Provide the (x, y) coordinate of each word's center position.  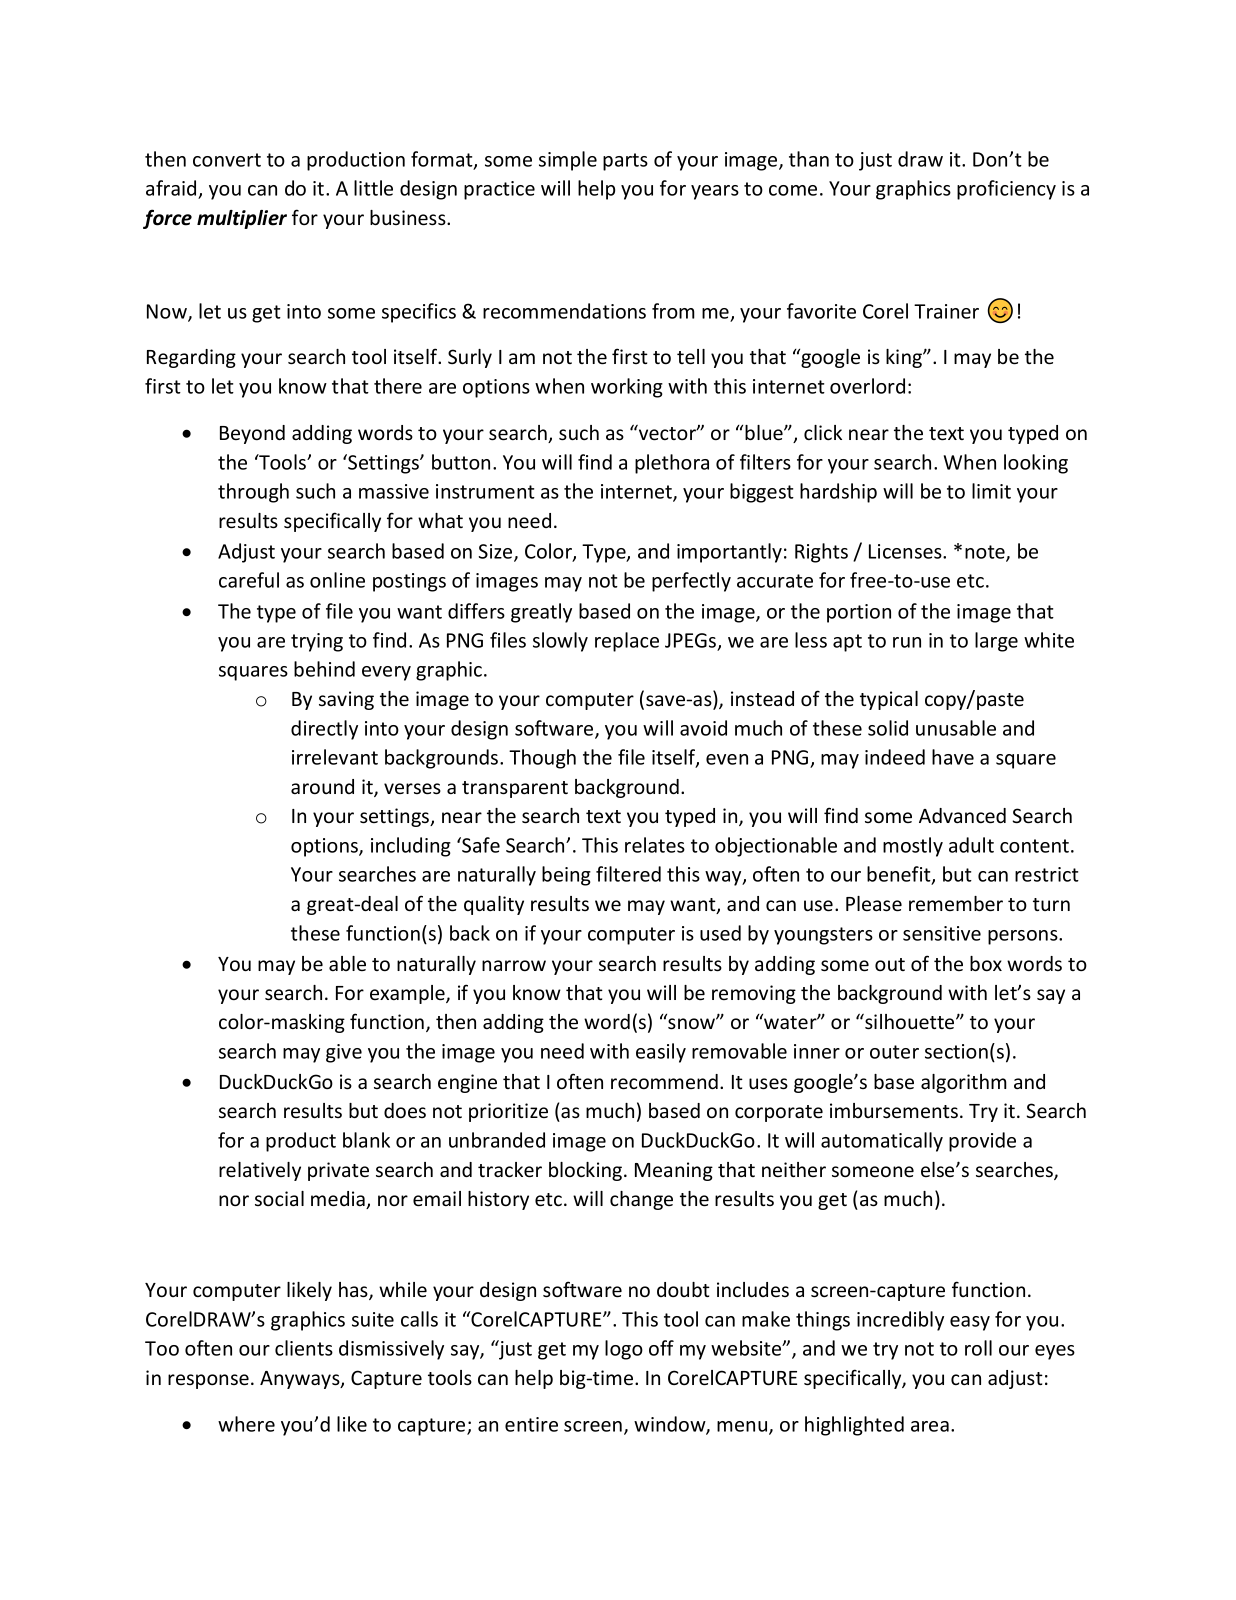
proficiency (1006, 190)
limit (991, 491)
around (322, 786)
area (930, 1426)
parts (625, 162)
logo (624, 1350)
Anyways (301, 1380)
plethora (672, 464)
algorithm (964, 1083)
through (253, 493)
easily (661, 1053)
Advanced (962, 816)
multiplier (242, 219)
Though (542, 759)
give (344, 1053)
